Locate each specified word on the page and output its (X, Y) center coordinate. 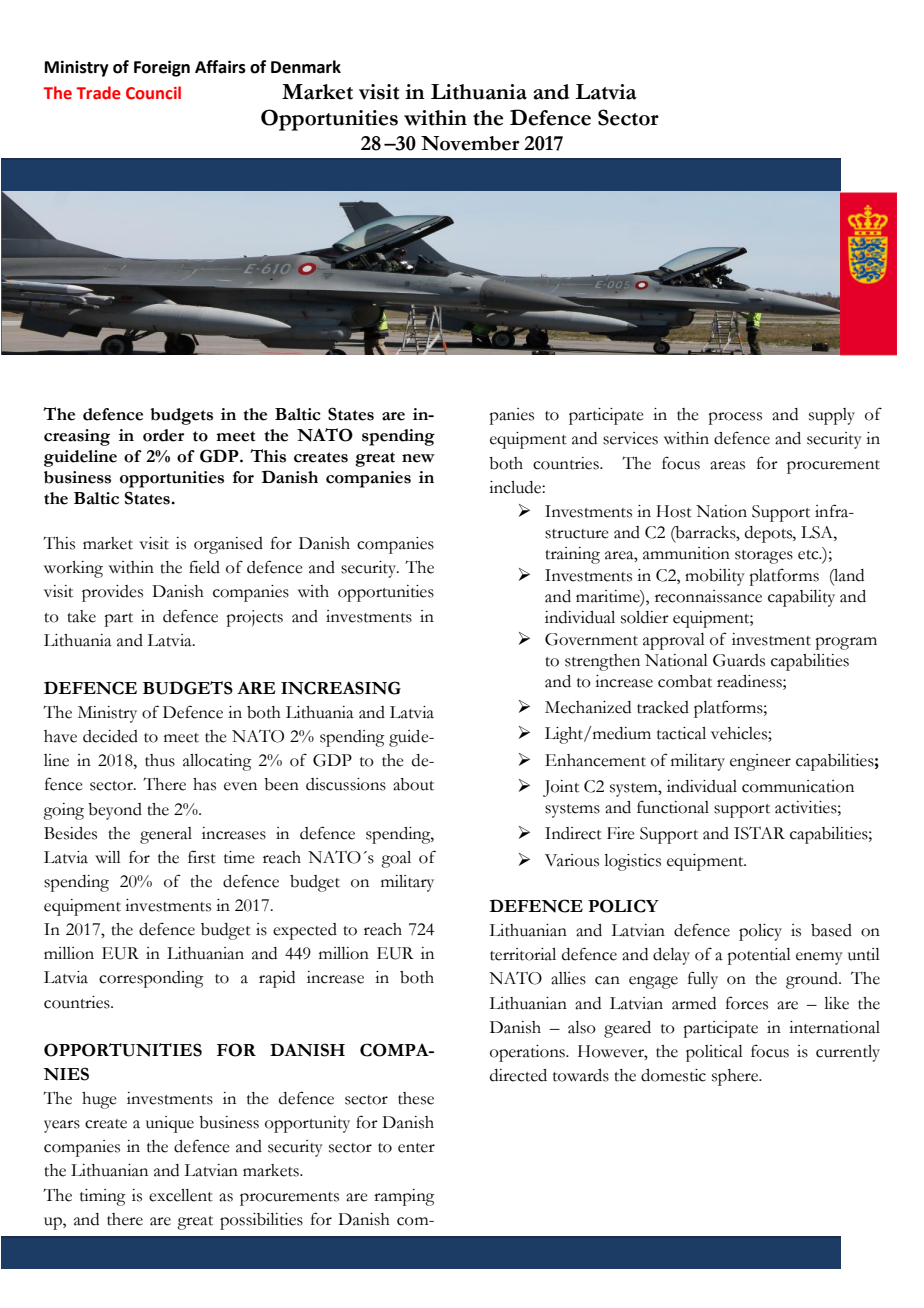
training (572, 555)
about (413, 784)
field (204, 567)
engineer (760, 762)
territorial (523, 954)
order (163, 435)
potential (759, 956)
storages (764, 557)
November (470, 143)
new (418, 458)
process (735, 418)
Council (153, 93)
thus (160, 760)
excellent (181, 1195)
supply (832, 416)
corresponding (151, 979)
